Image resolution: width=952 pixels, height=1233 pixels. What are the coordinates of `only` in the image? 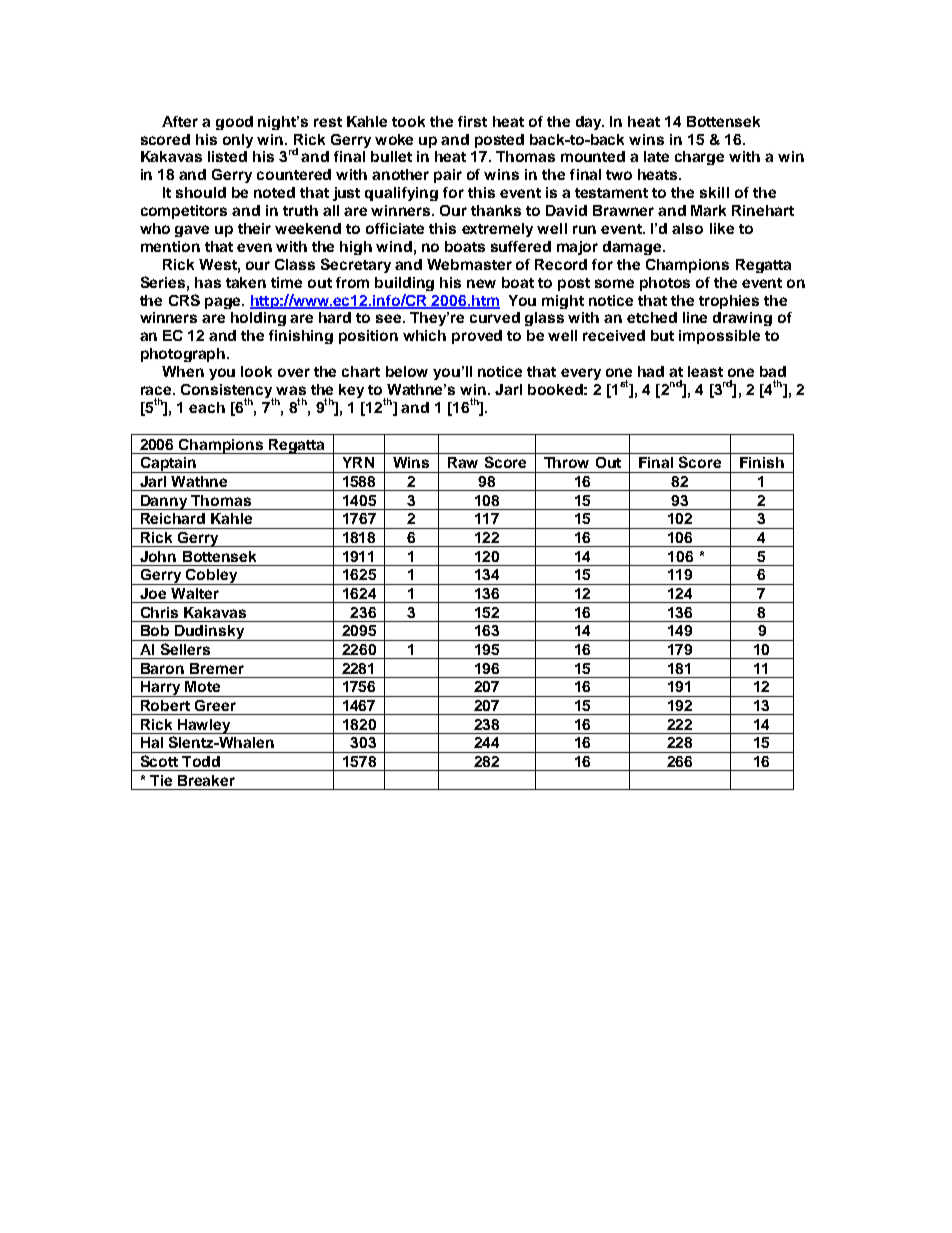 It's located at (238, 141).
